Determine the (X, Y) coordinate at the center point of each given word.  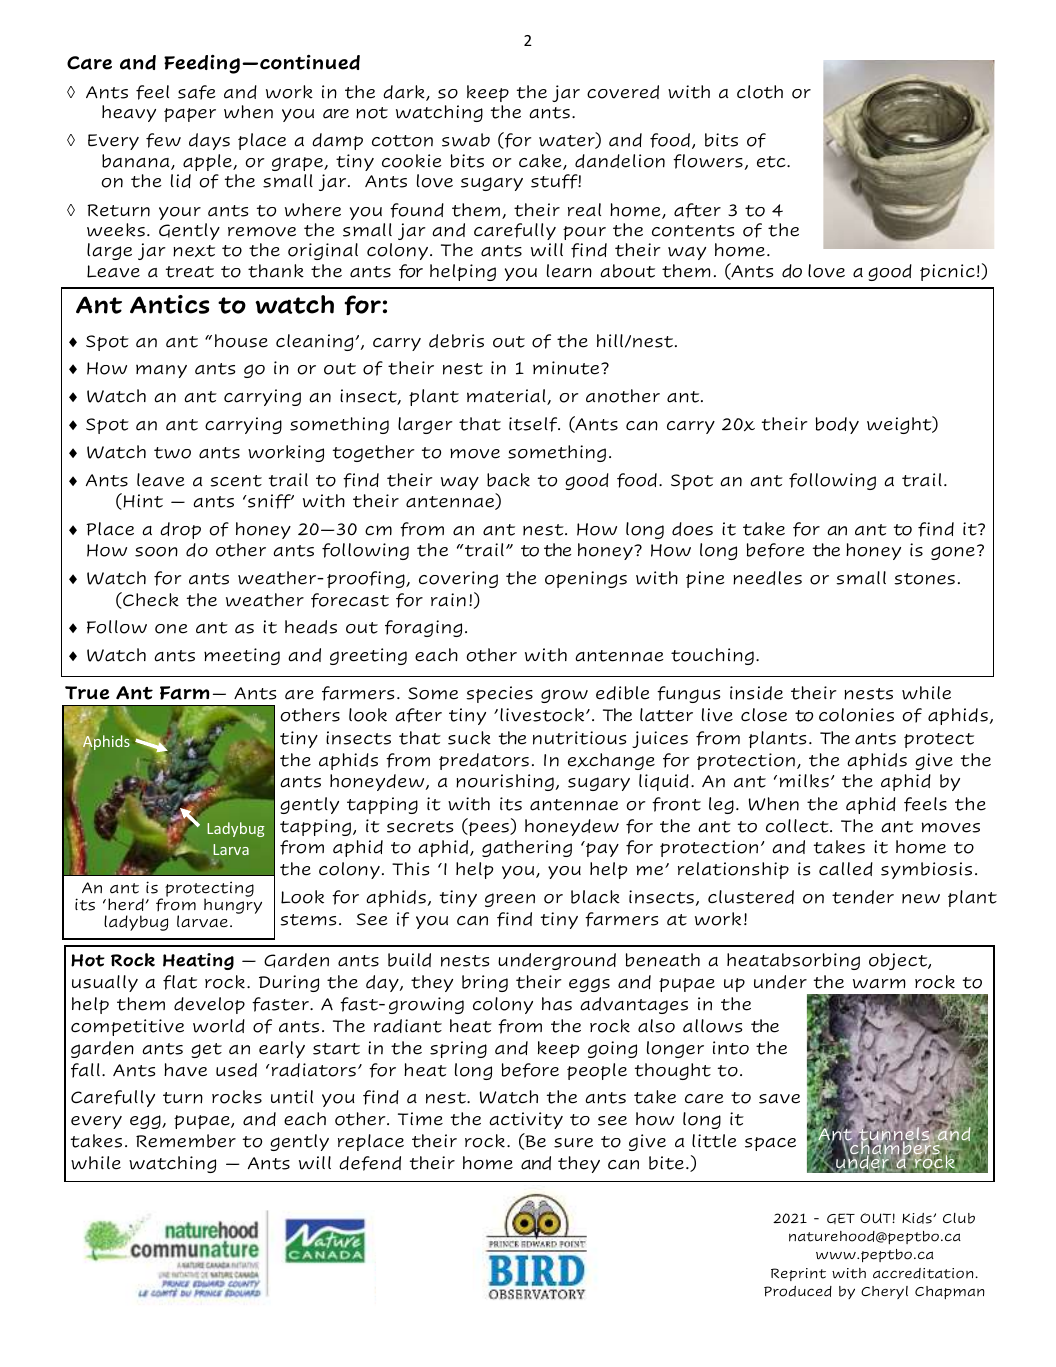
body (837, 425)
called (846, 869)
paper (190, 115)
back (508, 480)
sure (573, 1143)
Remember (186, 1141)
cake (541, 162)
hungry (233, 905)
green (510, 900)
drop (180, 530)
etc (772, 162)
